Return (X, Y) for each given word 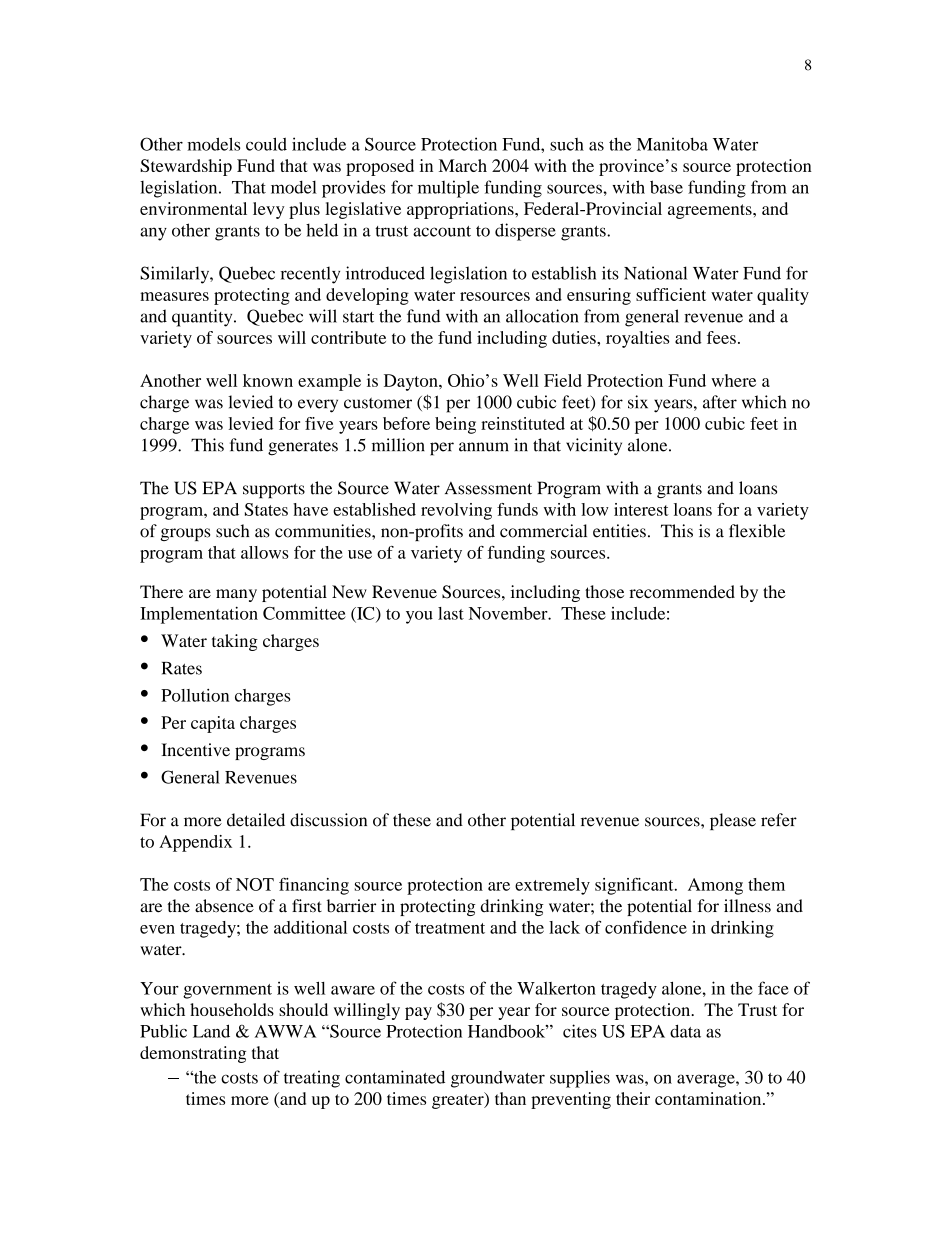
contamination (709, 1098)
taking (235, 642)
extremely (552, 886)
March (463, 165)
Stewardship (186, 167)
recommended (682, 591)
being (455, 425)
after (720, 402)
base (666, 187)
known (268, 380)
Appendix (195, 843)
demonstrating (193, 1054)
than (510, 1098)
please (733, 821)
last (451, 613)
